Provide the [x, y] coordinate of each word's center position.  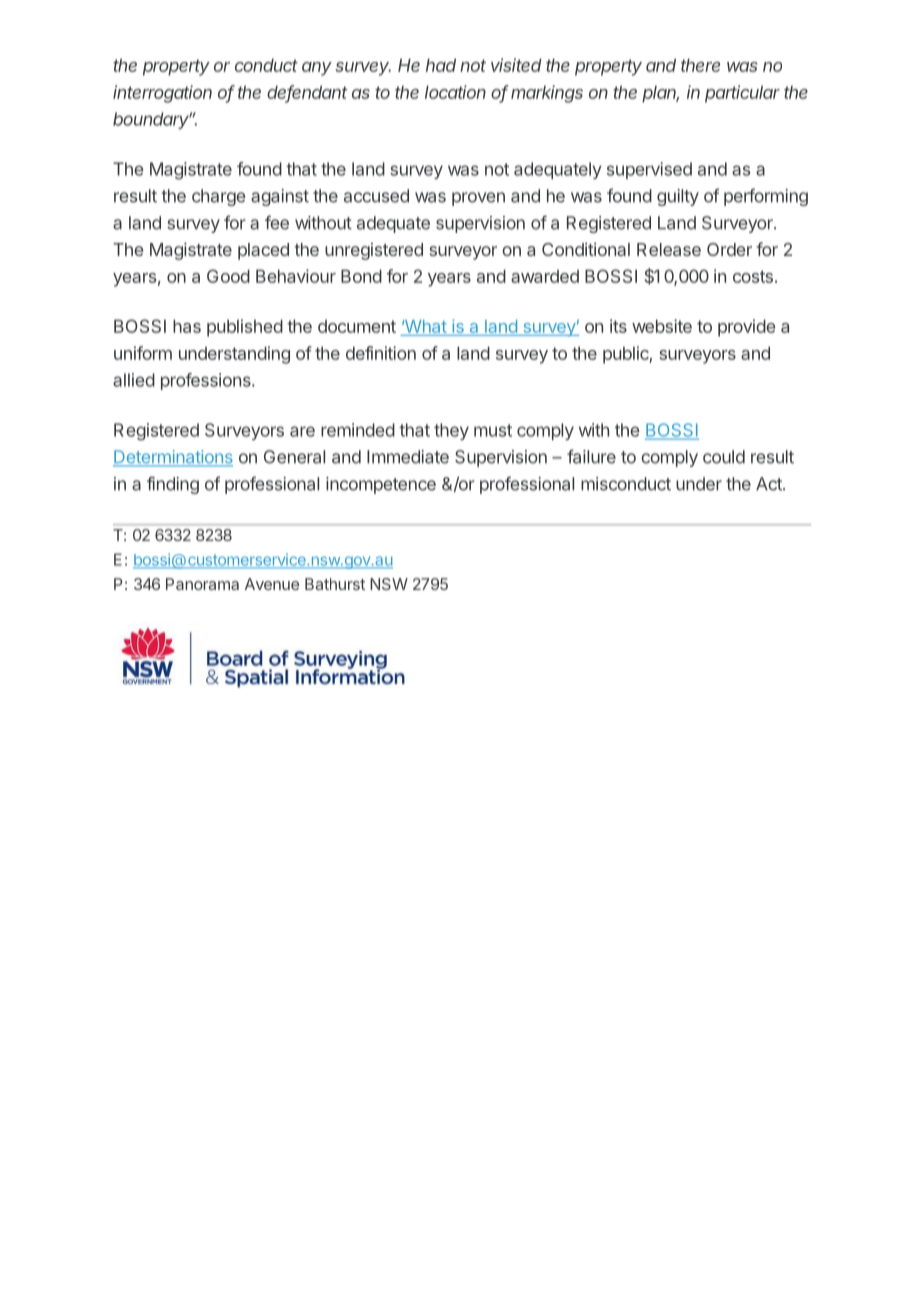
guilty [678, 197]
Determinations [173, 458]
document [357, 326]
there [700, 65]
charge [219, 197]
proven [478, 199]
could [724, 457]
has [187, 326]
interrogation [162, 94]
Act [770, 484]
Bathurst [335, 584]
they [451, 431]
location [455, 92]
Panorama [202, 584]
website [662, 326]
